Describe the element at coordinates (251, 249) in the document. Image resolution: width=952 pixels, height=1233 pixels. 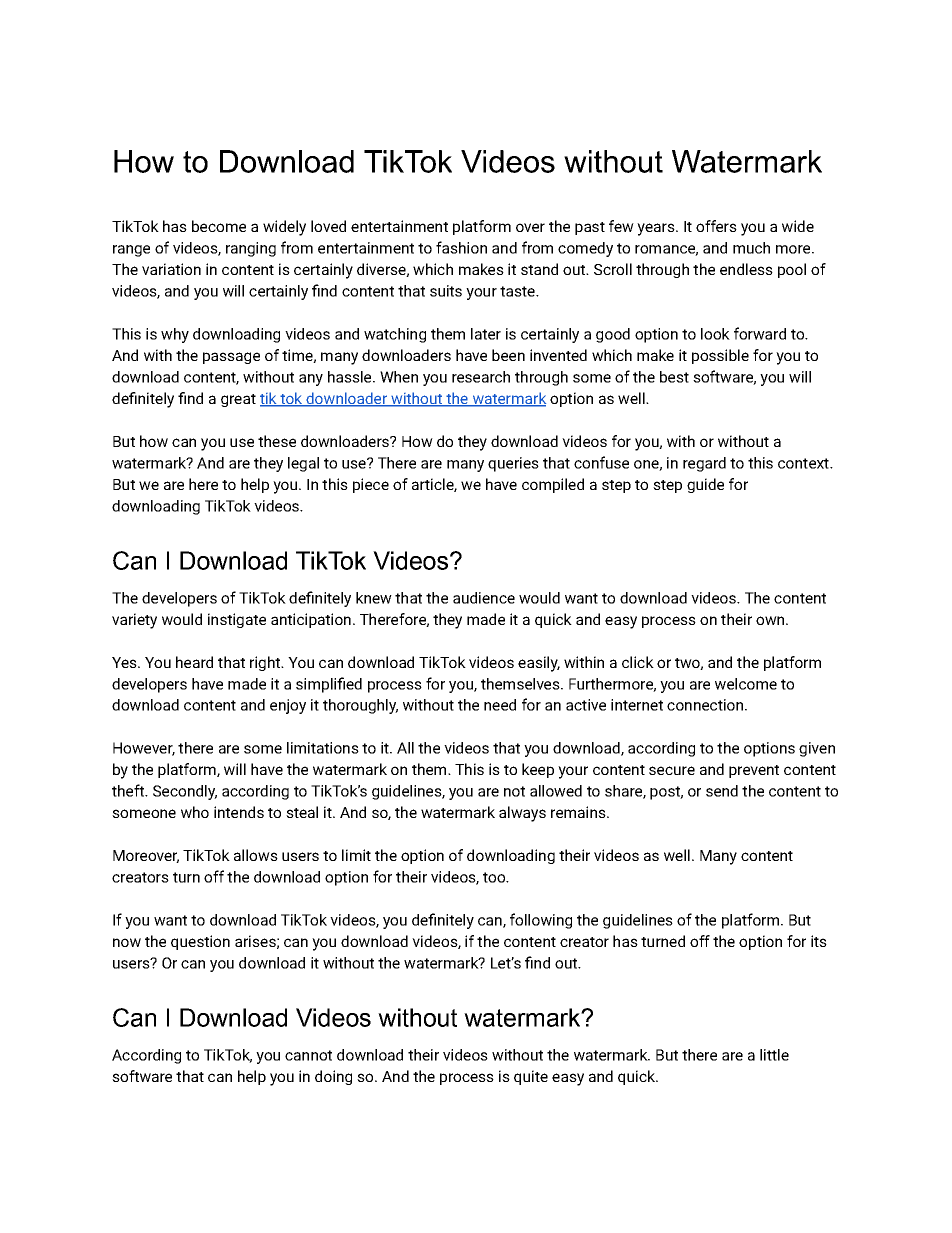
I see `ranging` at that location.
